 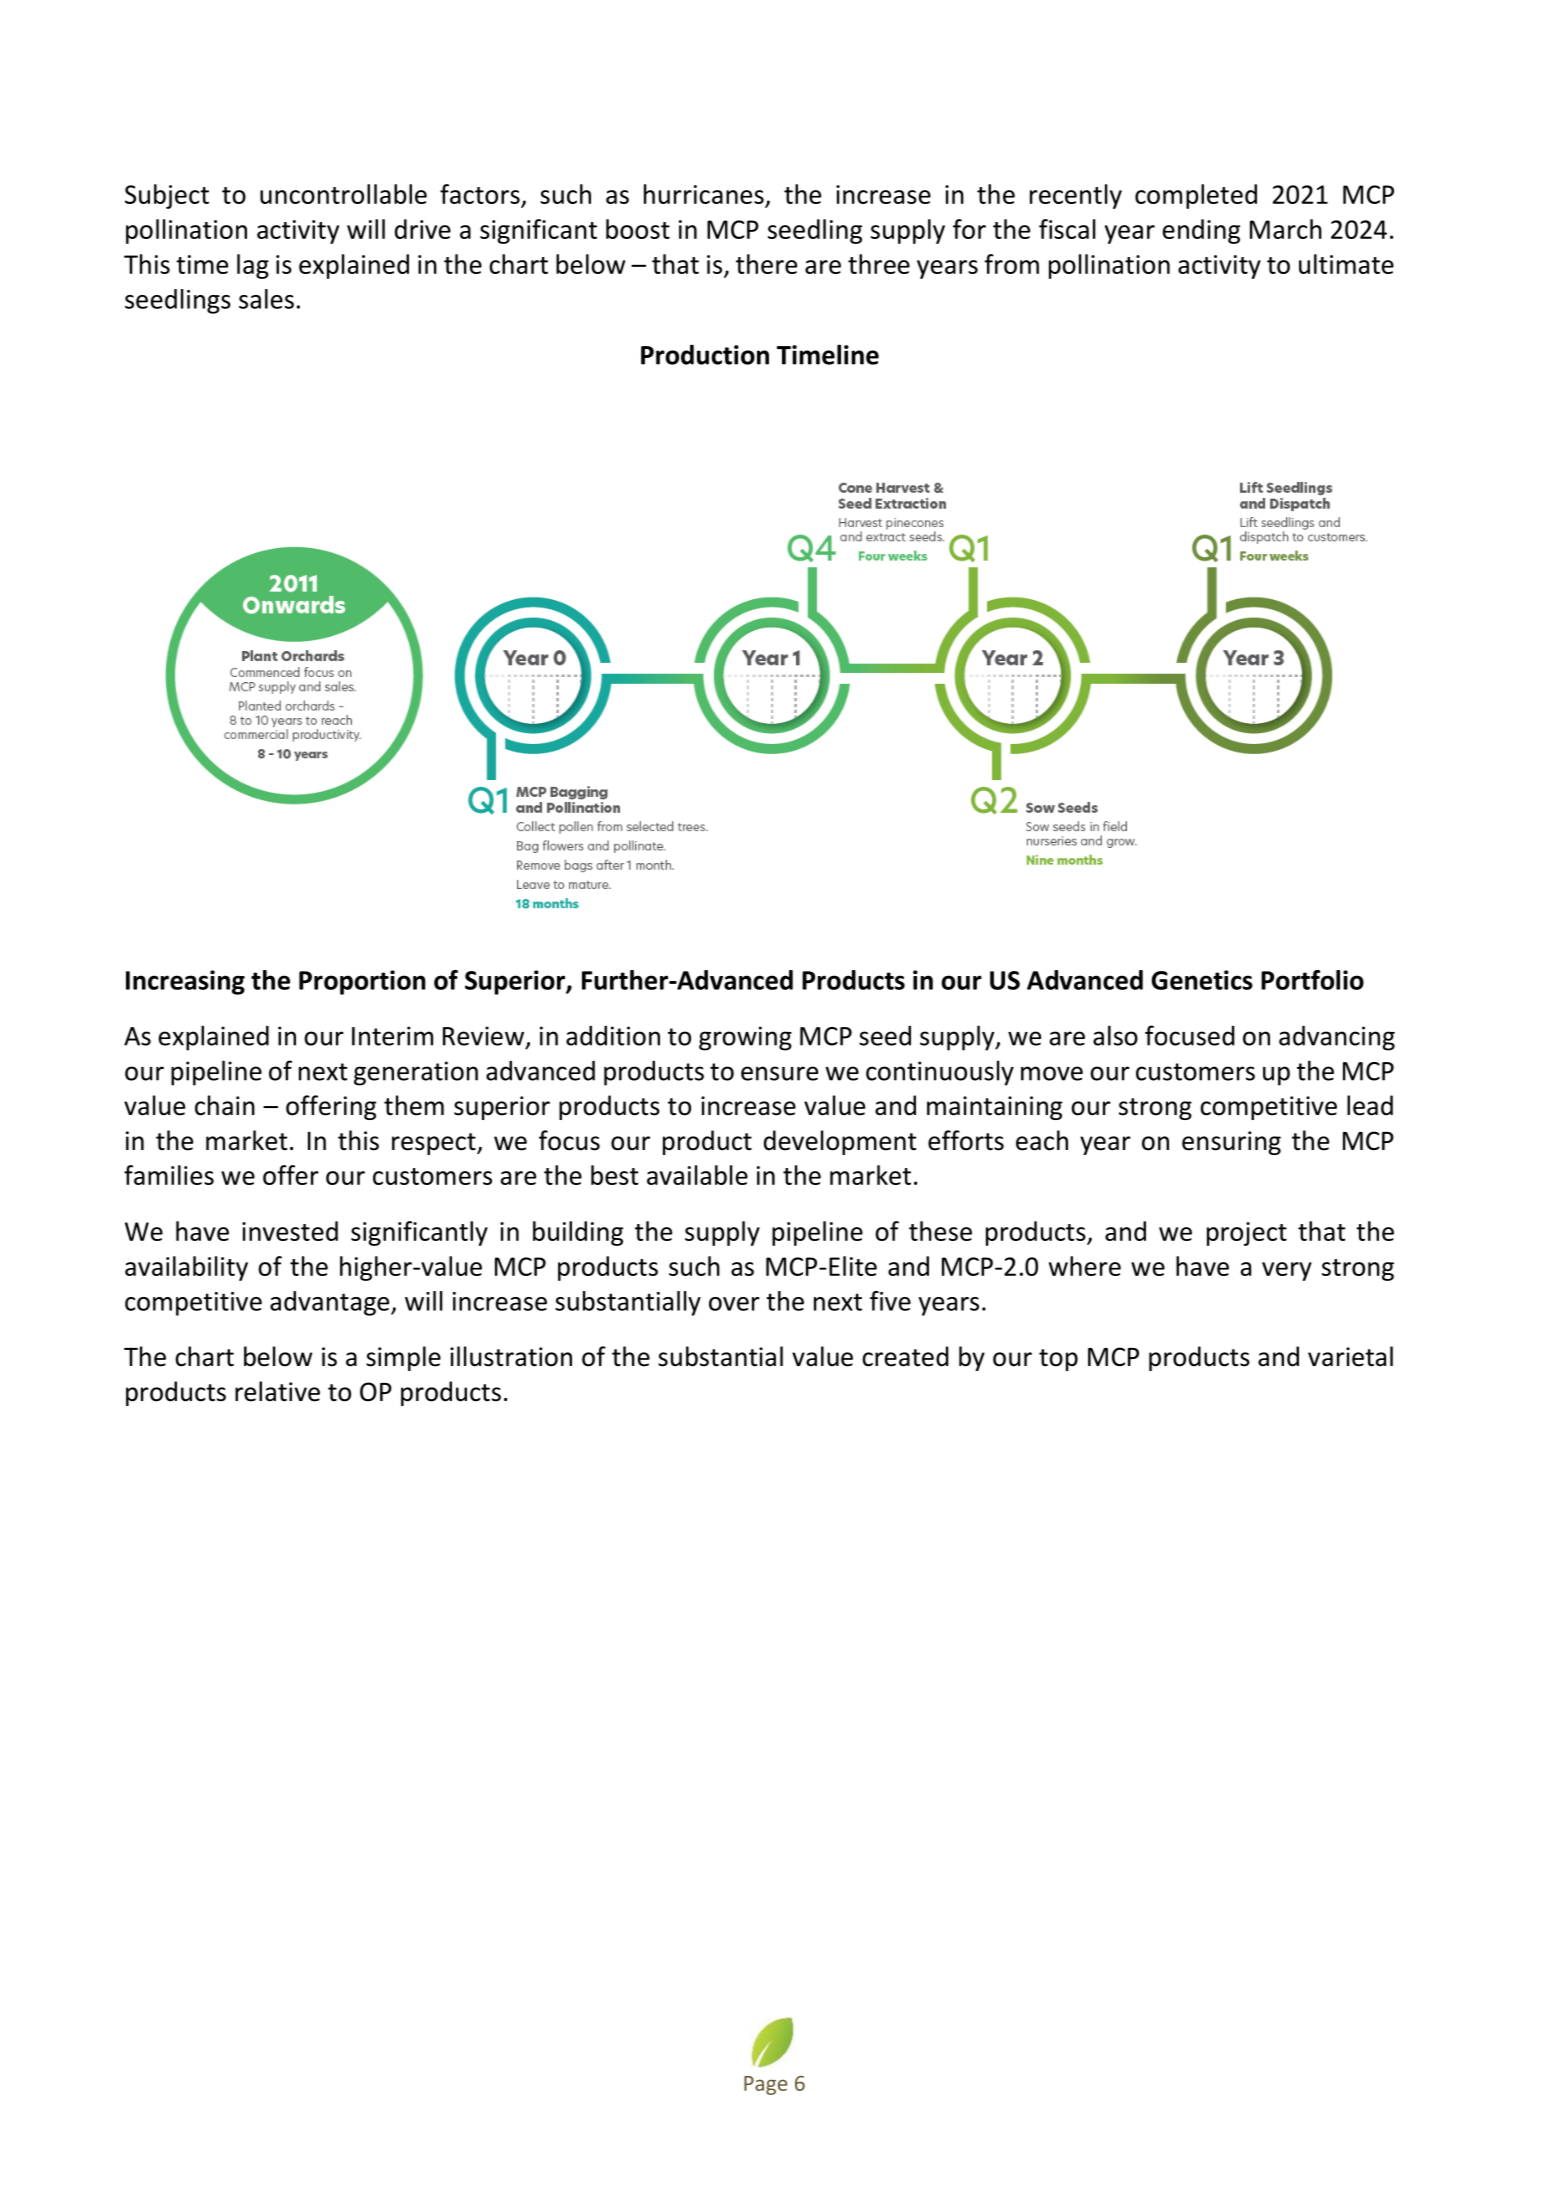 I want to click on ending, so click(x=1201, y=231).
